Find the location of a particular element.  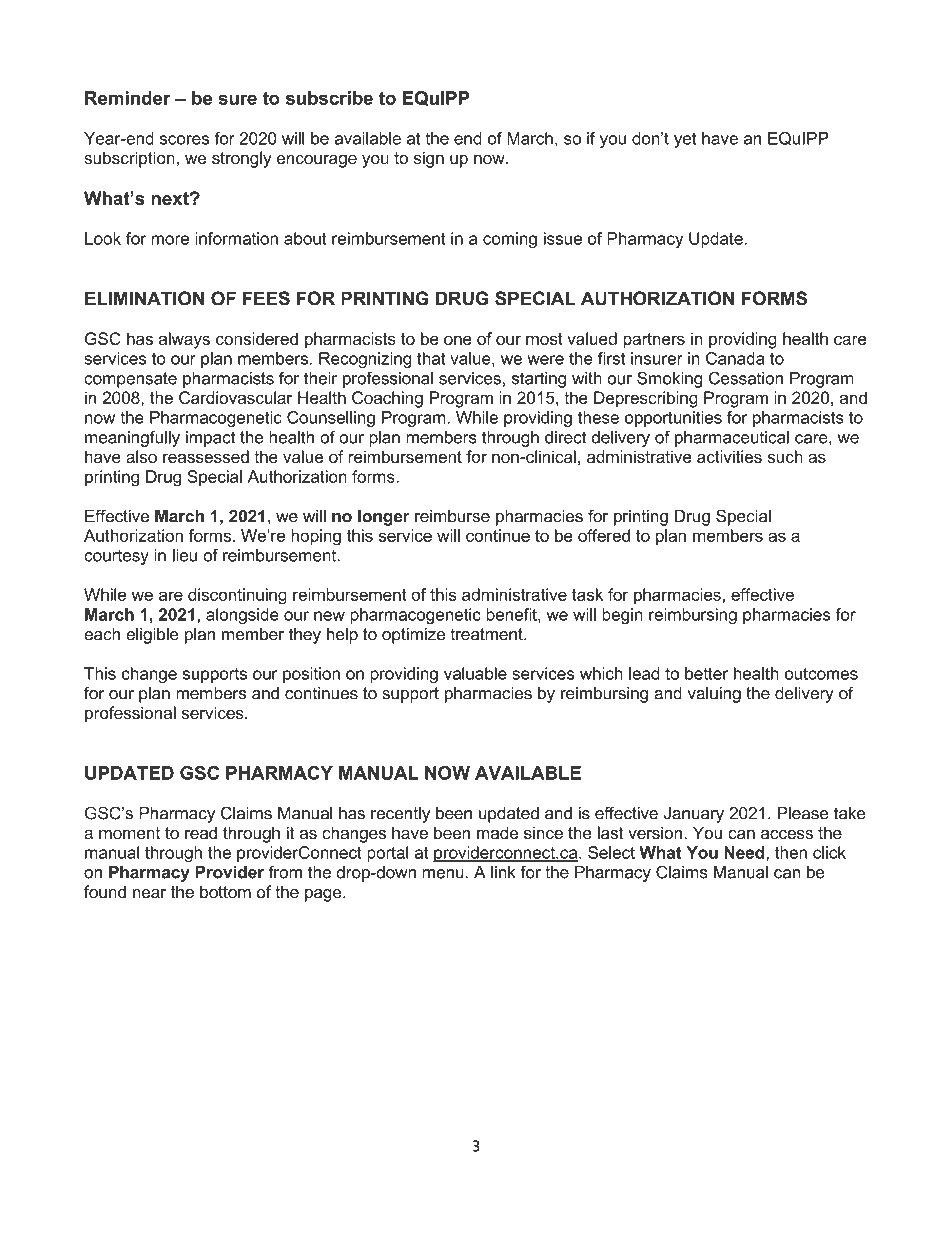

yet is located at coordinates (685, 140).
